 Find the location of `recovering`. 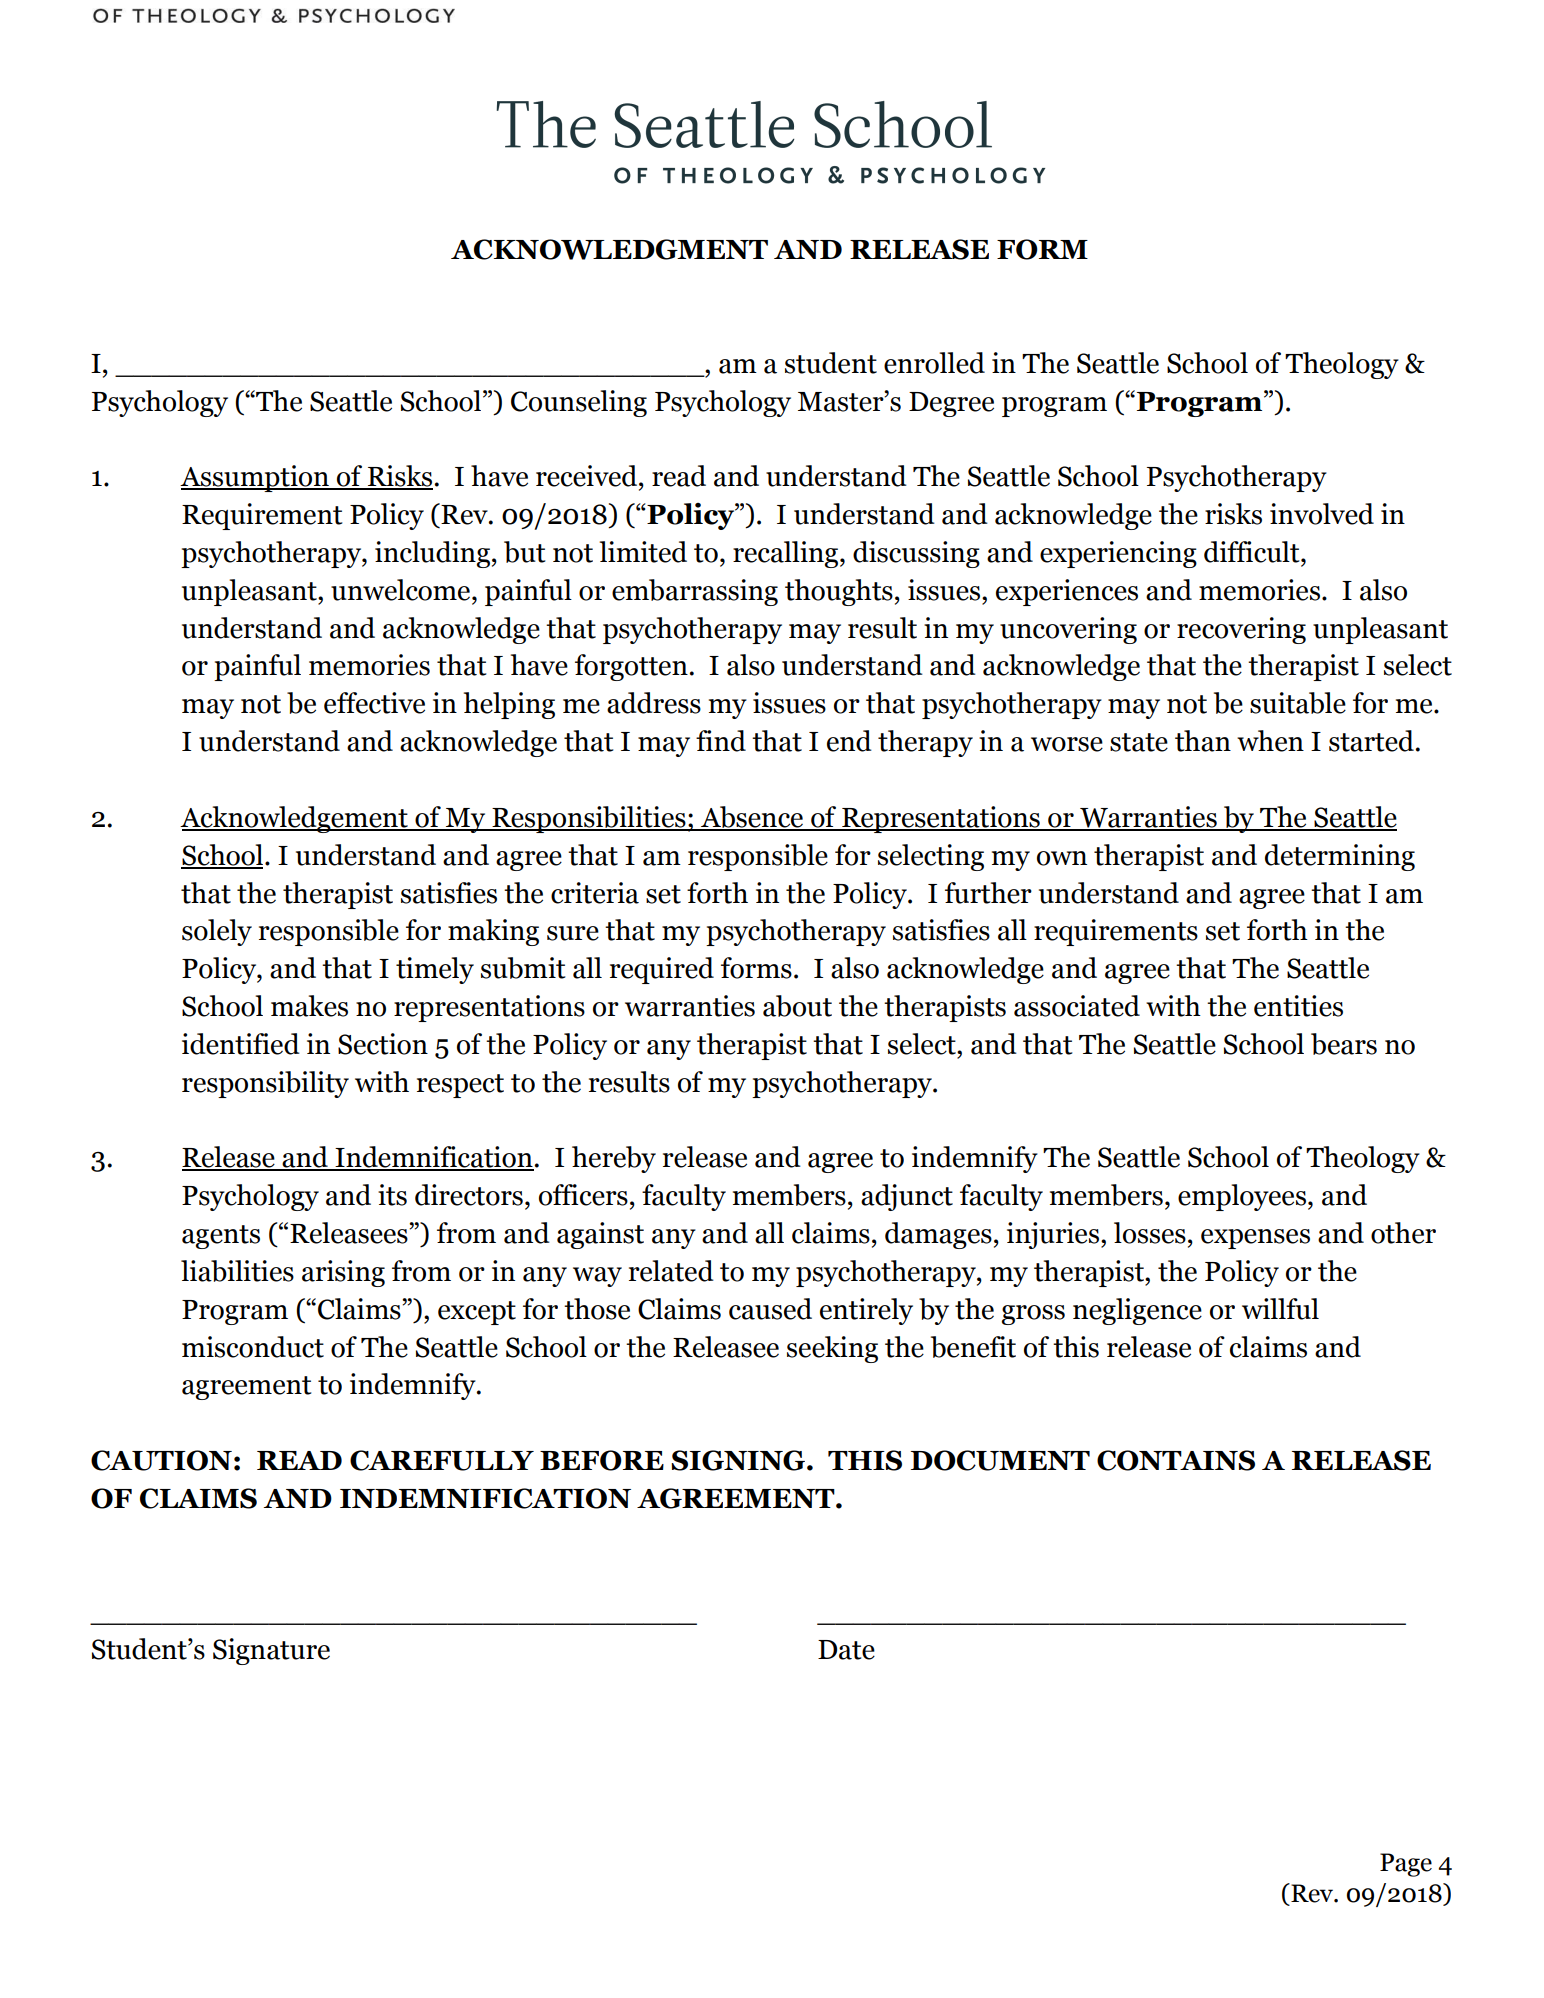

recovering is located at coordinates (1241, 630).
